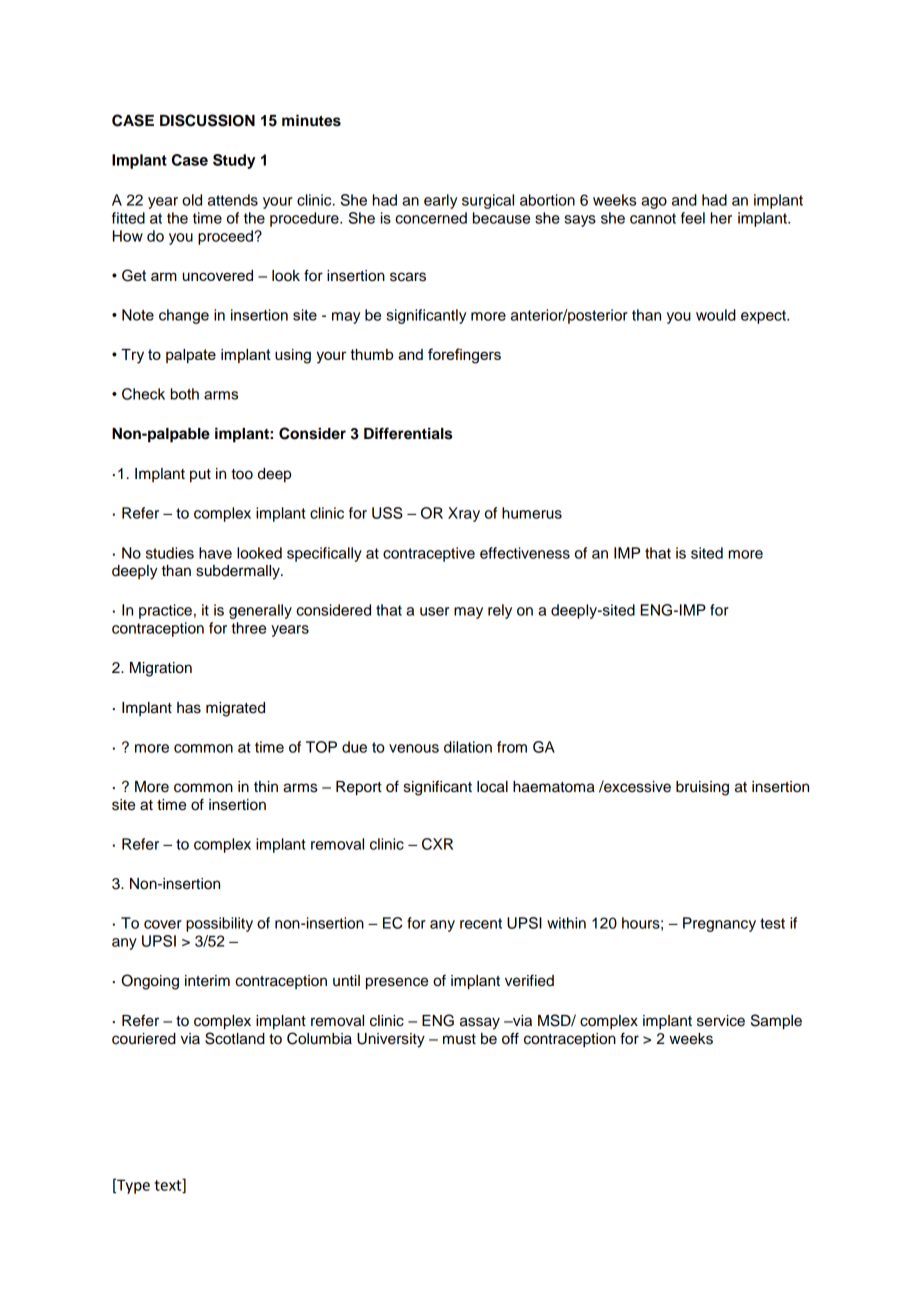 Image resolution: width=924 pixels, height=1308 pixels. Describe the element at coordinates (437, 844) in the page. I see `CXR` at that location.
